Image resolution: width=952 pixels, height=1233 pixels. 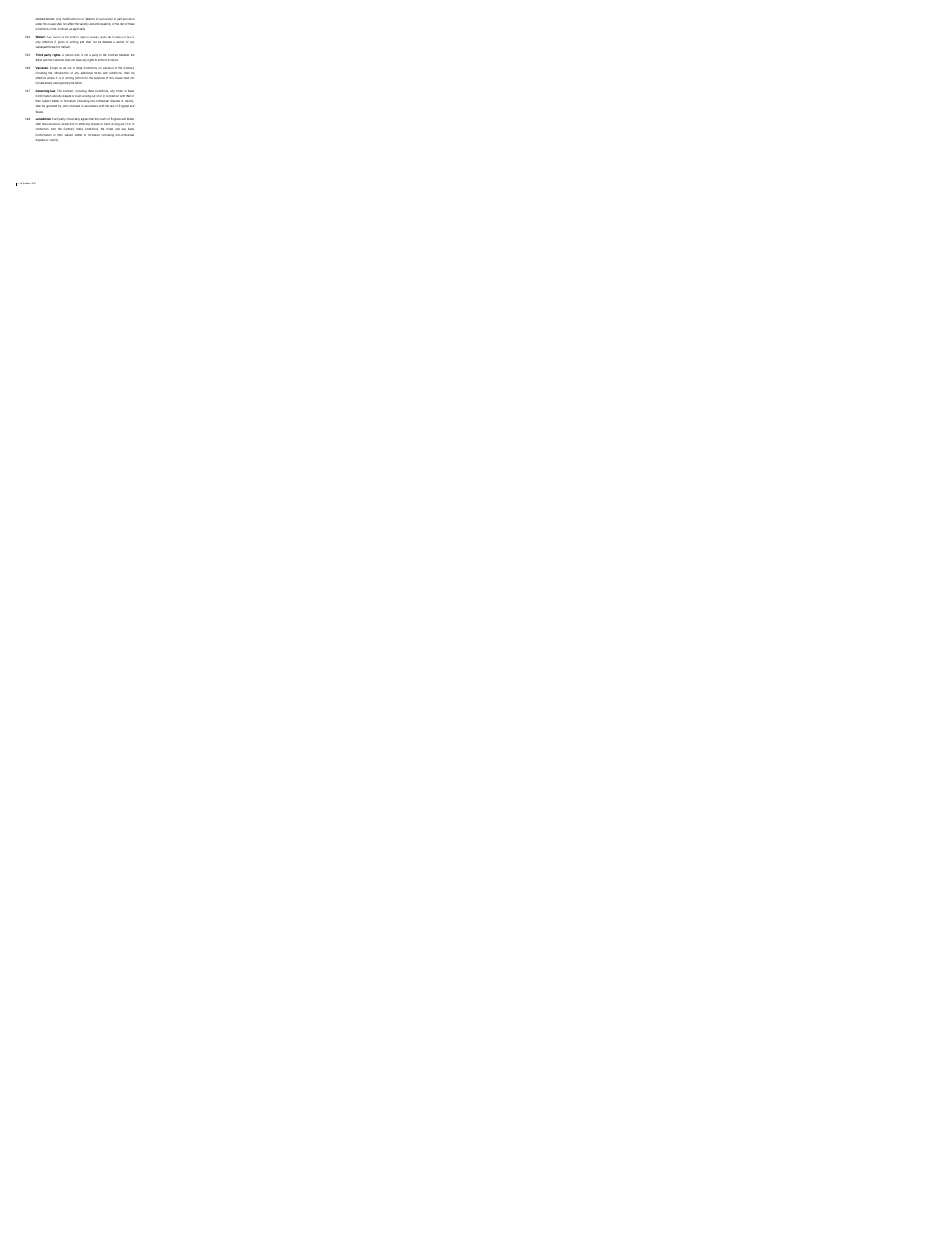 What do you see at coordinates (65, 47) in the screenshot?
I see `default` at bounding box center [65, 47].
